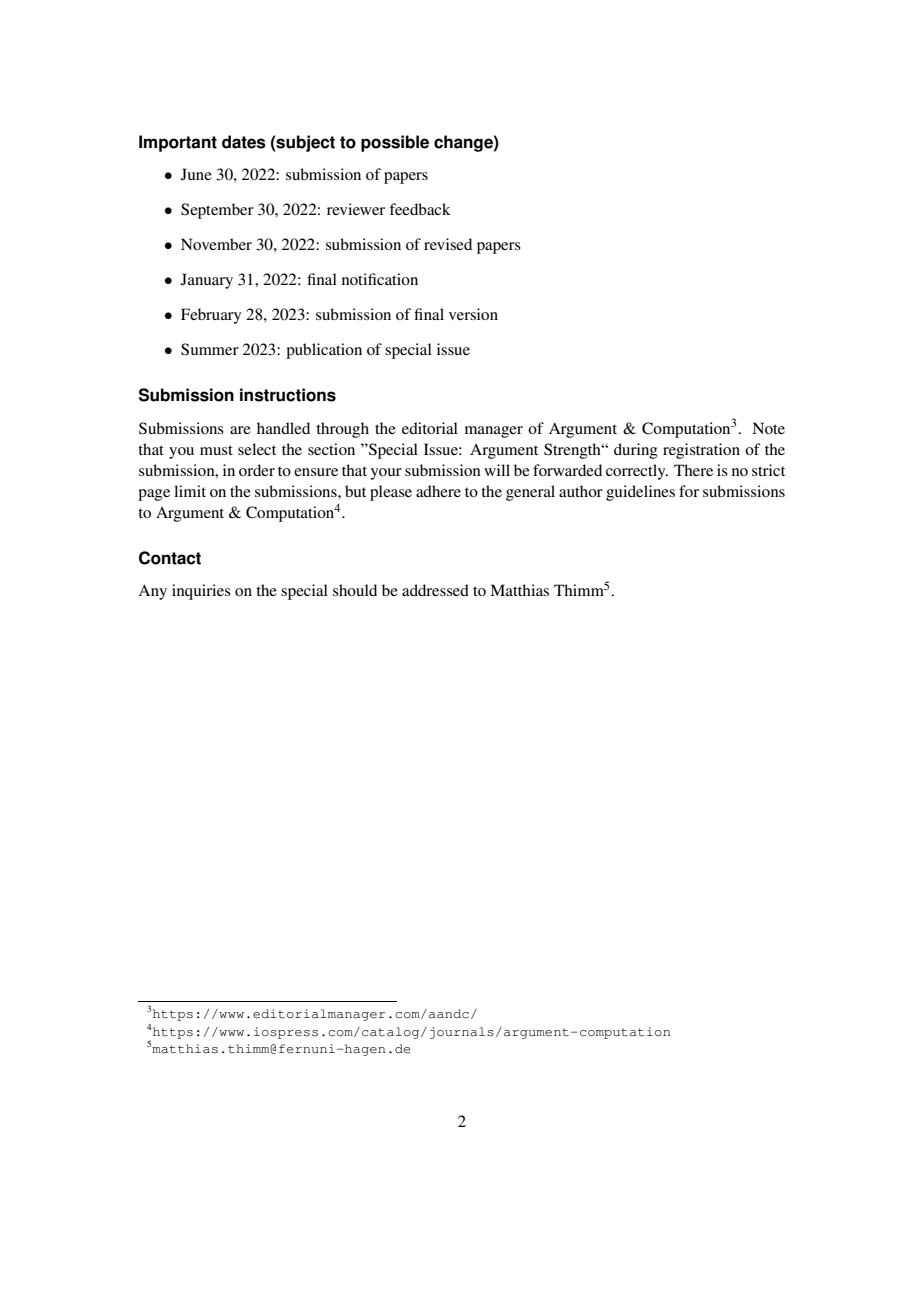 Image resolution: width=924 pixels, height=1308 pixels. What do you see at coordinates (420, 209) in the screenshot?
I see `feedback` at bounding box center [420, 209].
